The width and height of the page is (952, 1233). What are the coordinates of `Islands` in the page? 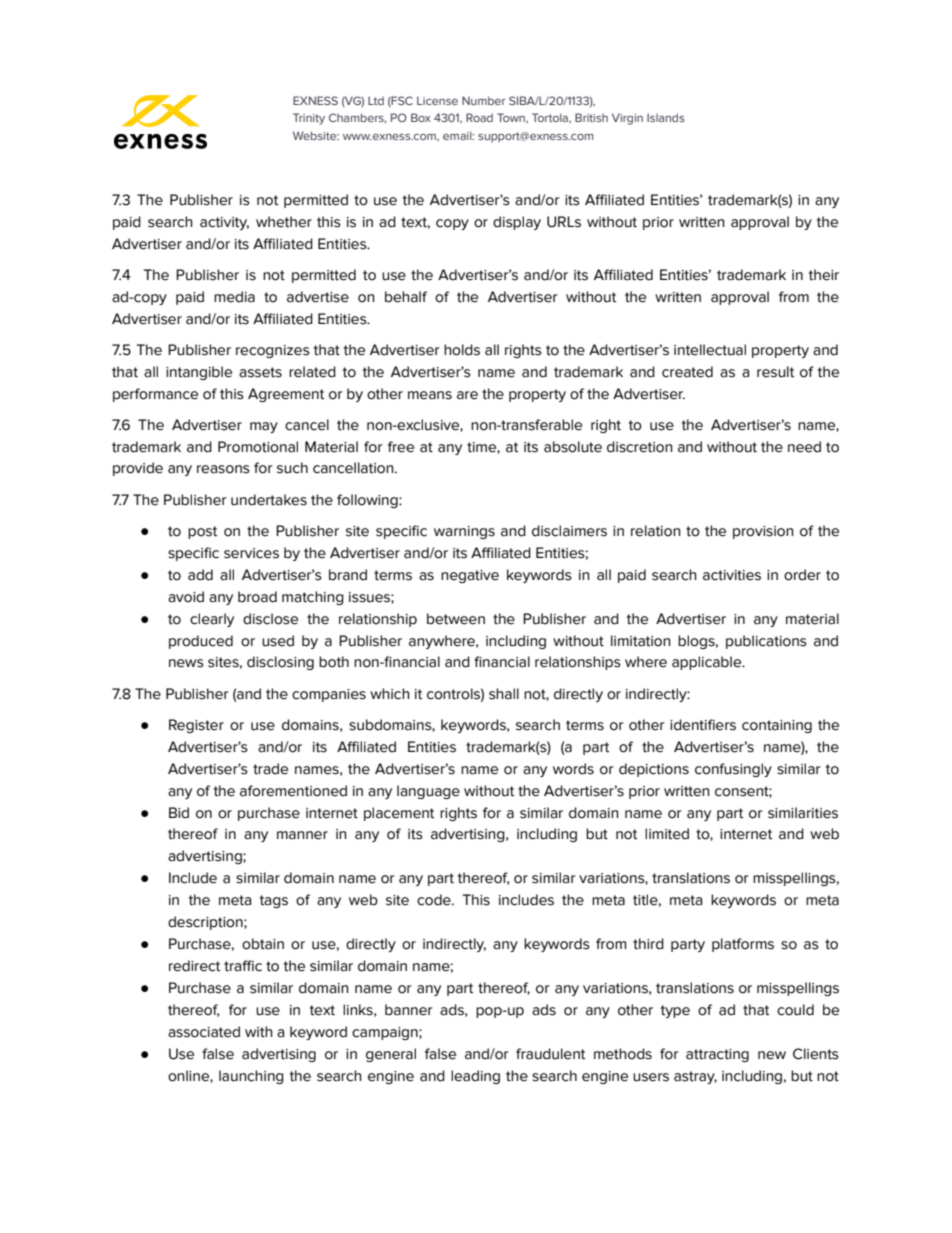 It's located at (666, 117).
